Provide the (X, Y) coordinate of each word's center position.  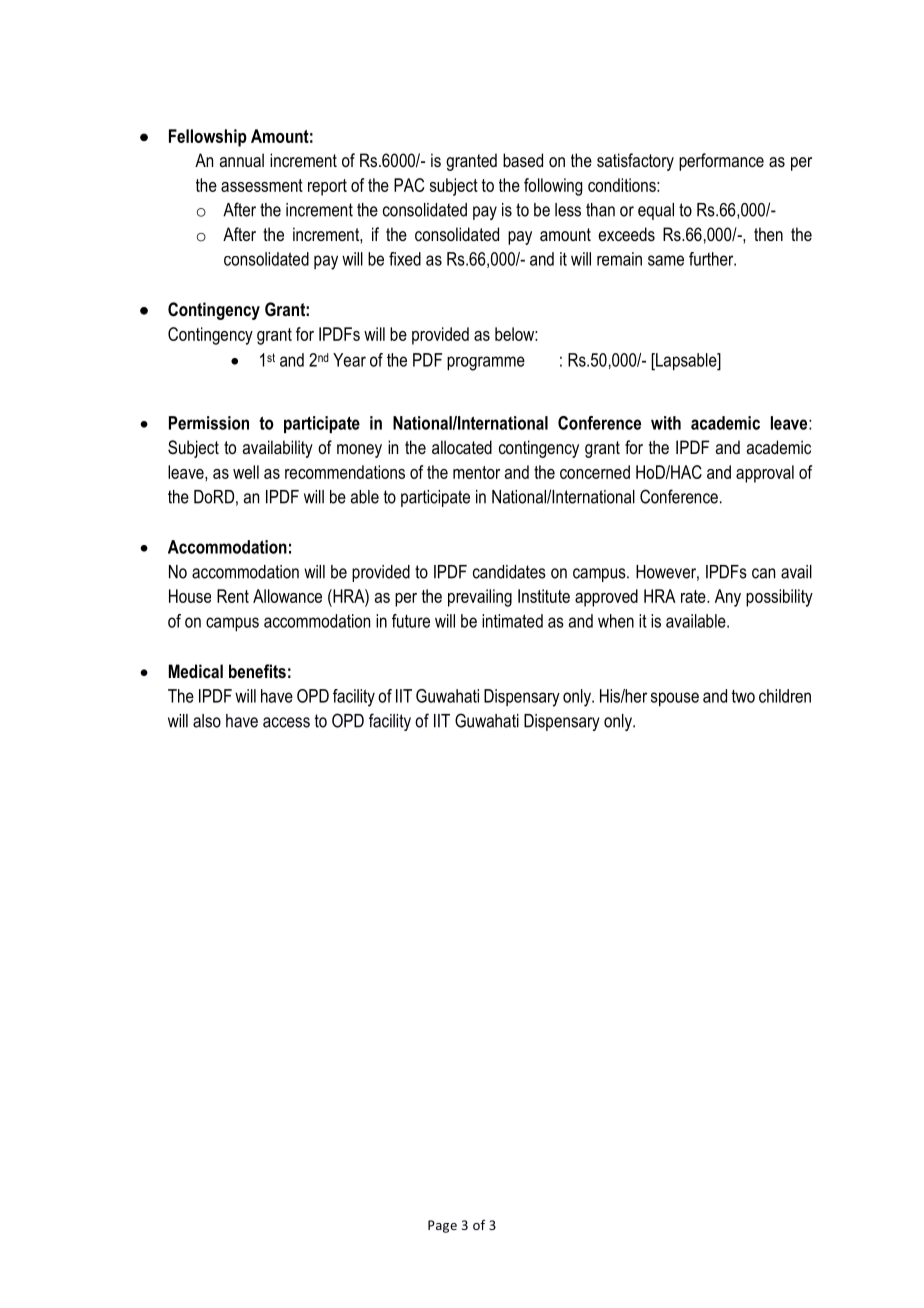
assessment (262, 185)
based (523, 160)
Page (442, 1226)
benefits (257, 671)
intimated (512, 621)
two (743, 696)
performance (721, 162)
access (286, 722)
